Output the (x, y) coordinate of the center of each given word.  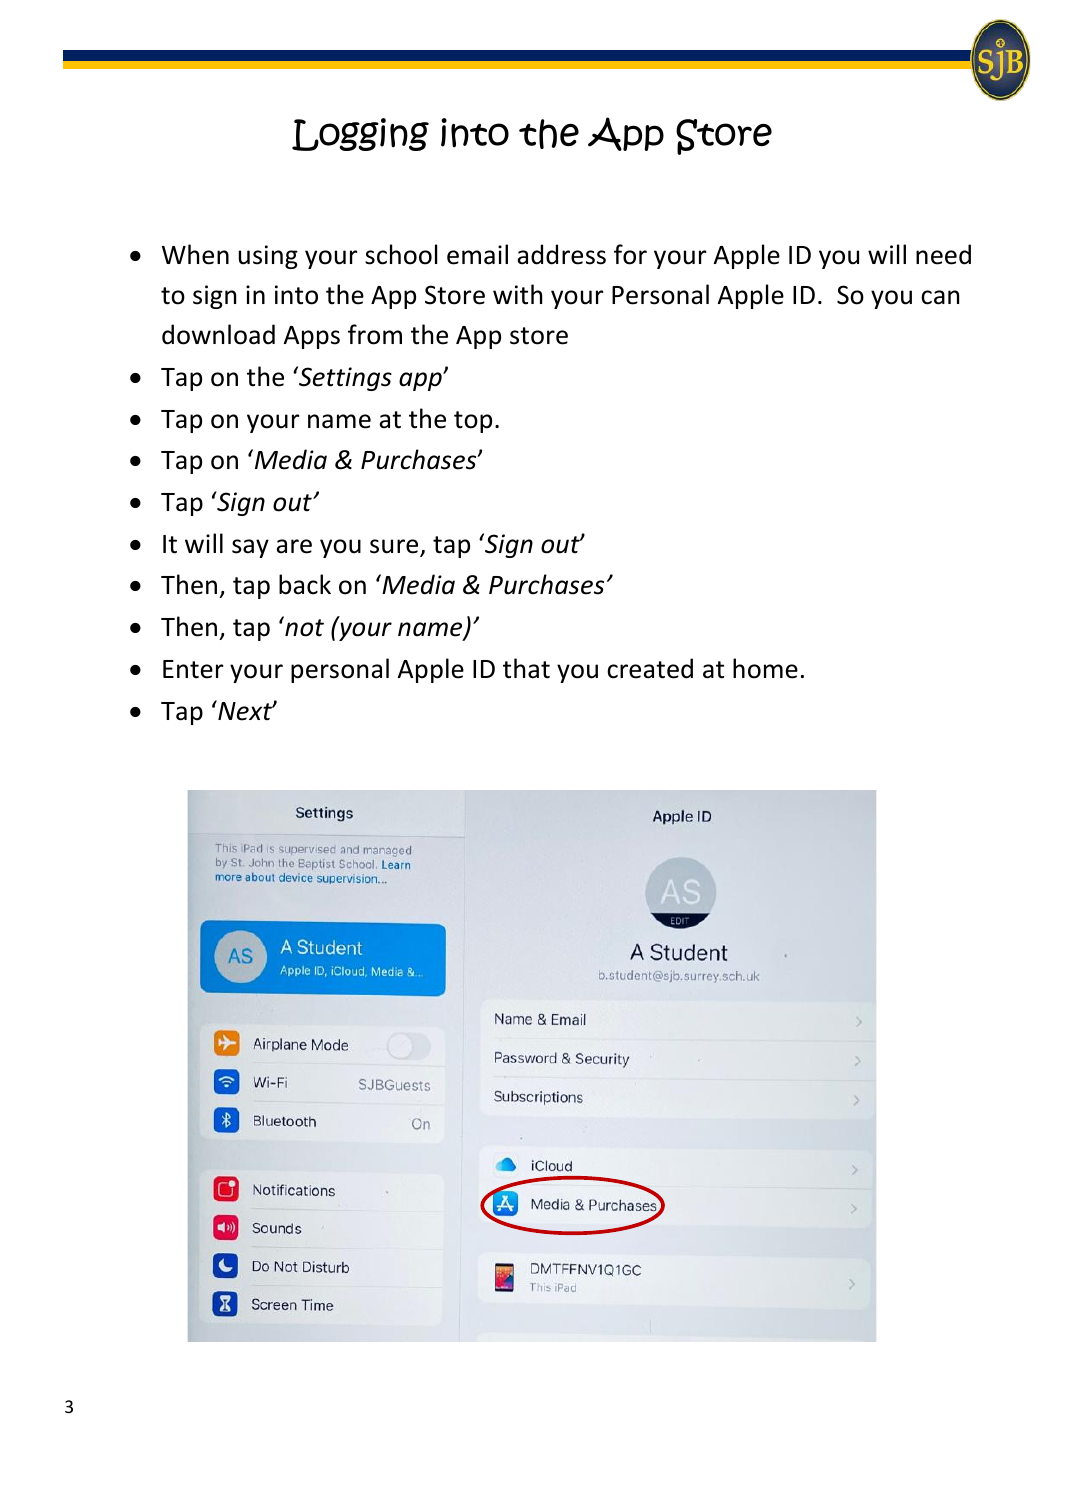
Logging (360, 134)
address (561, 254)
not (303, 627)
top (473, 422)
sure (395, 547)
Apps (312, 337)
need (943, 254)
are (294, 546)
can (940, 297)
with (517, 294)
